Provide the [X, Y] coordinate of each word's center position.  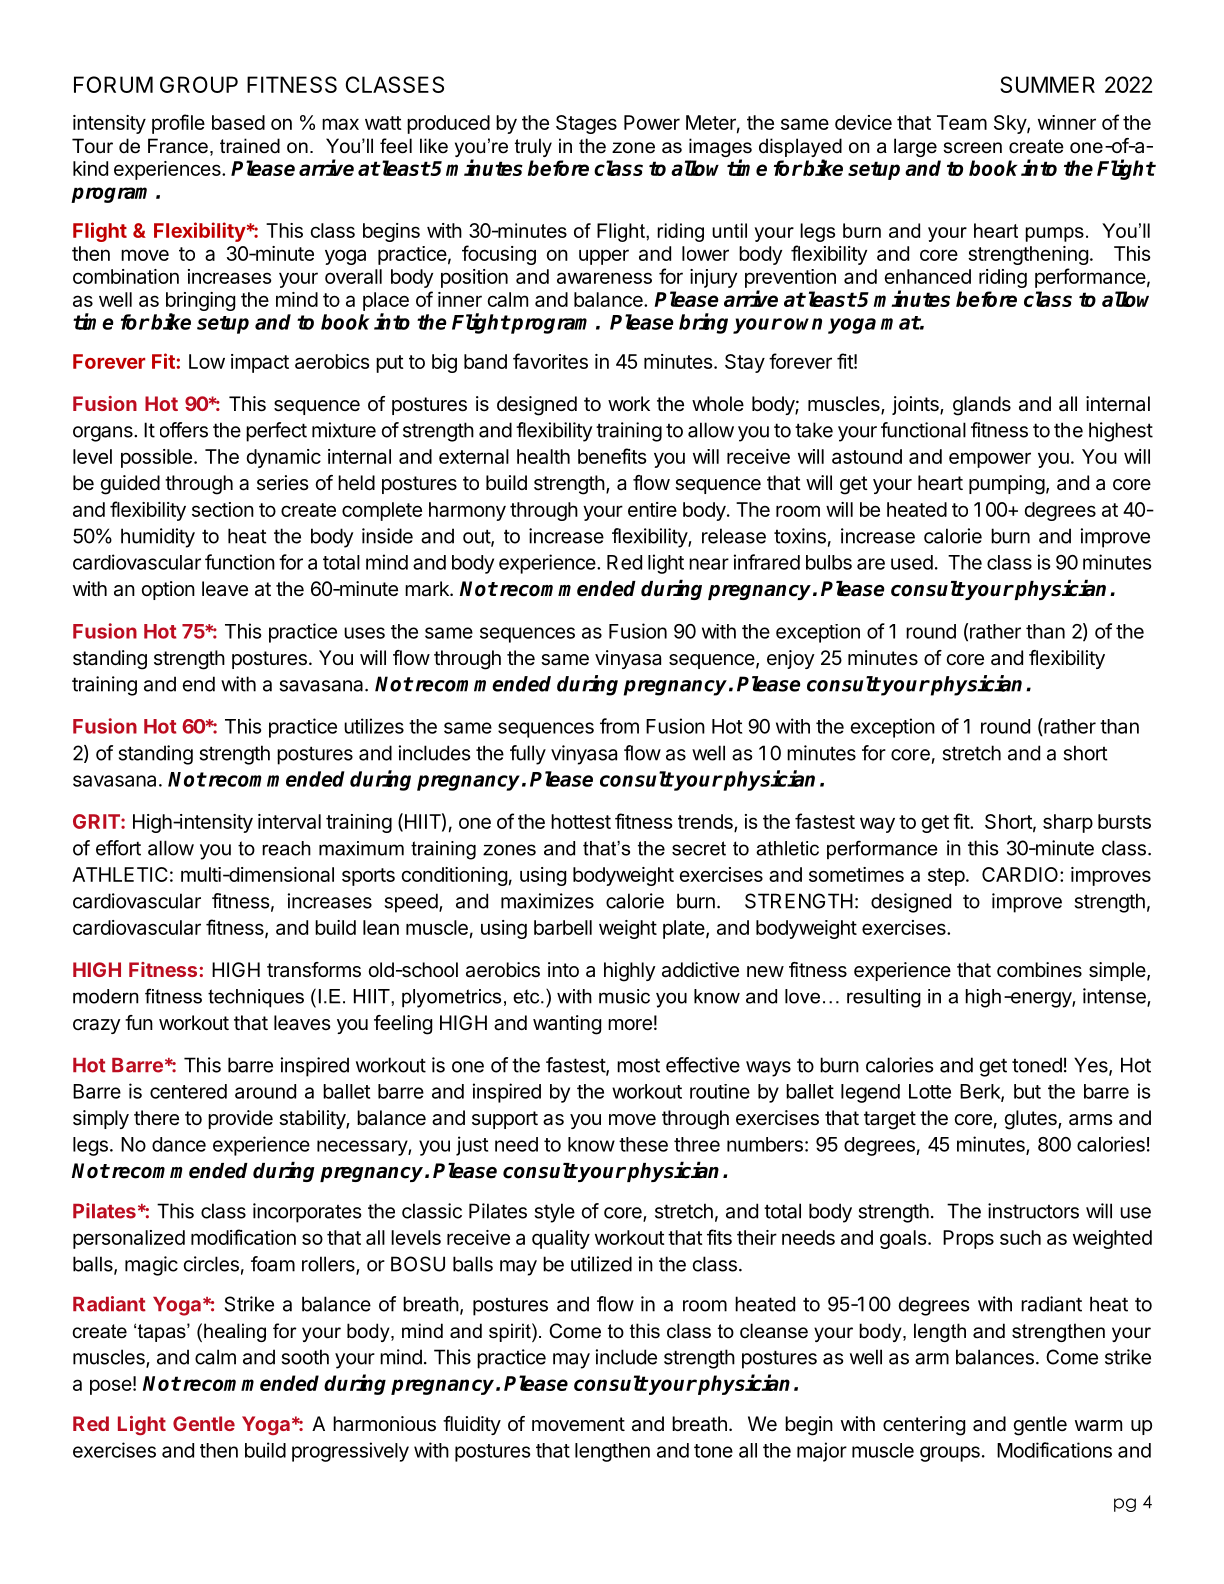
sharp [1068, 823]
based [238, 122]
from [619, 726]
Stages [586, 124]
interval [289, 821]
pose [111, 1387]
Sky [1011, 124]
